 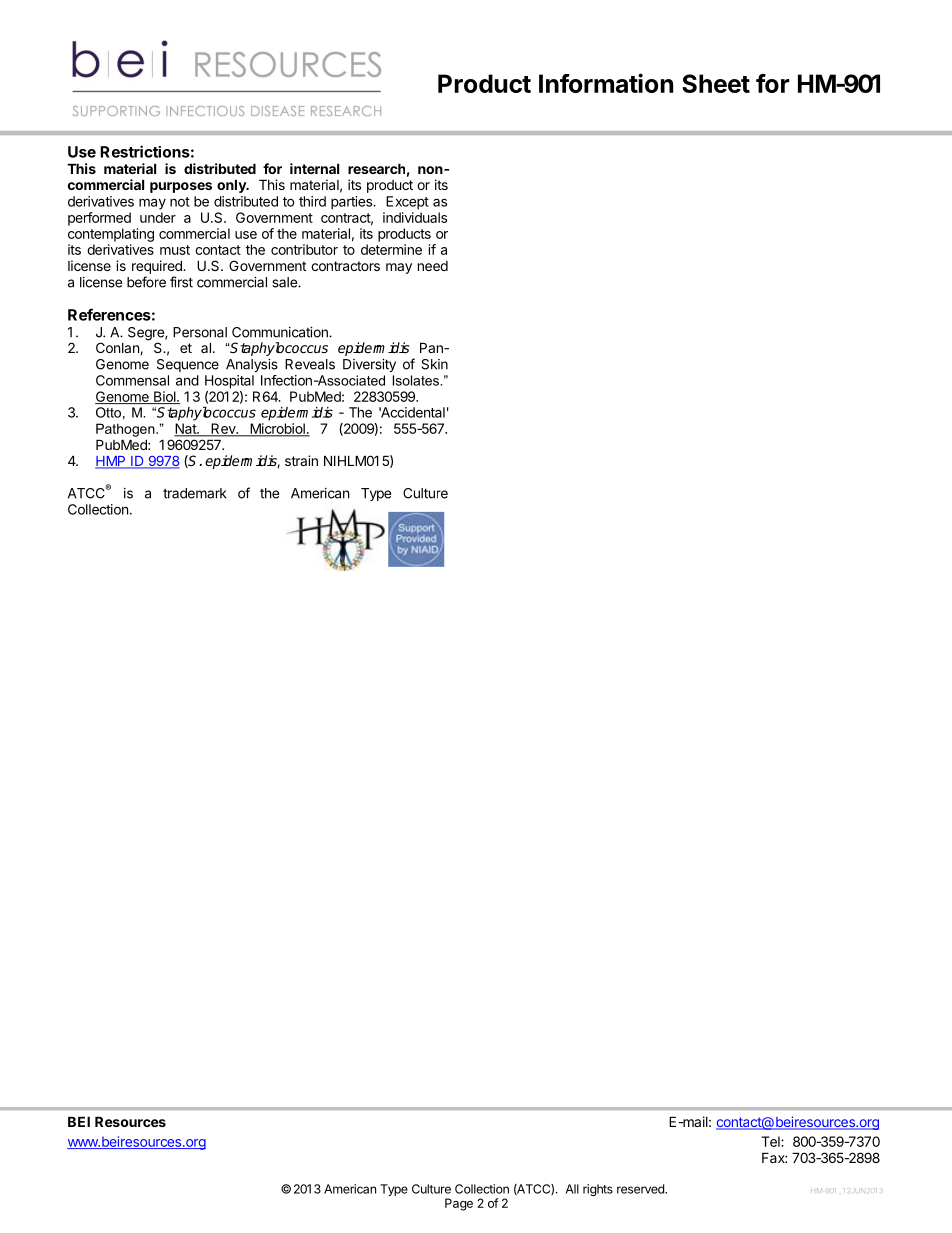 What do you see at coordinates (407, 203) in the document?
I see `Except` at bounding box center [407, 203].
